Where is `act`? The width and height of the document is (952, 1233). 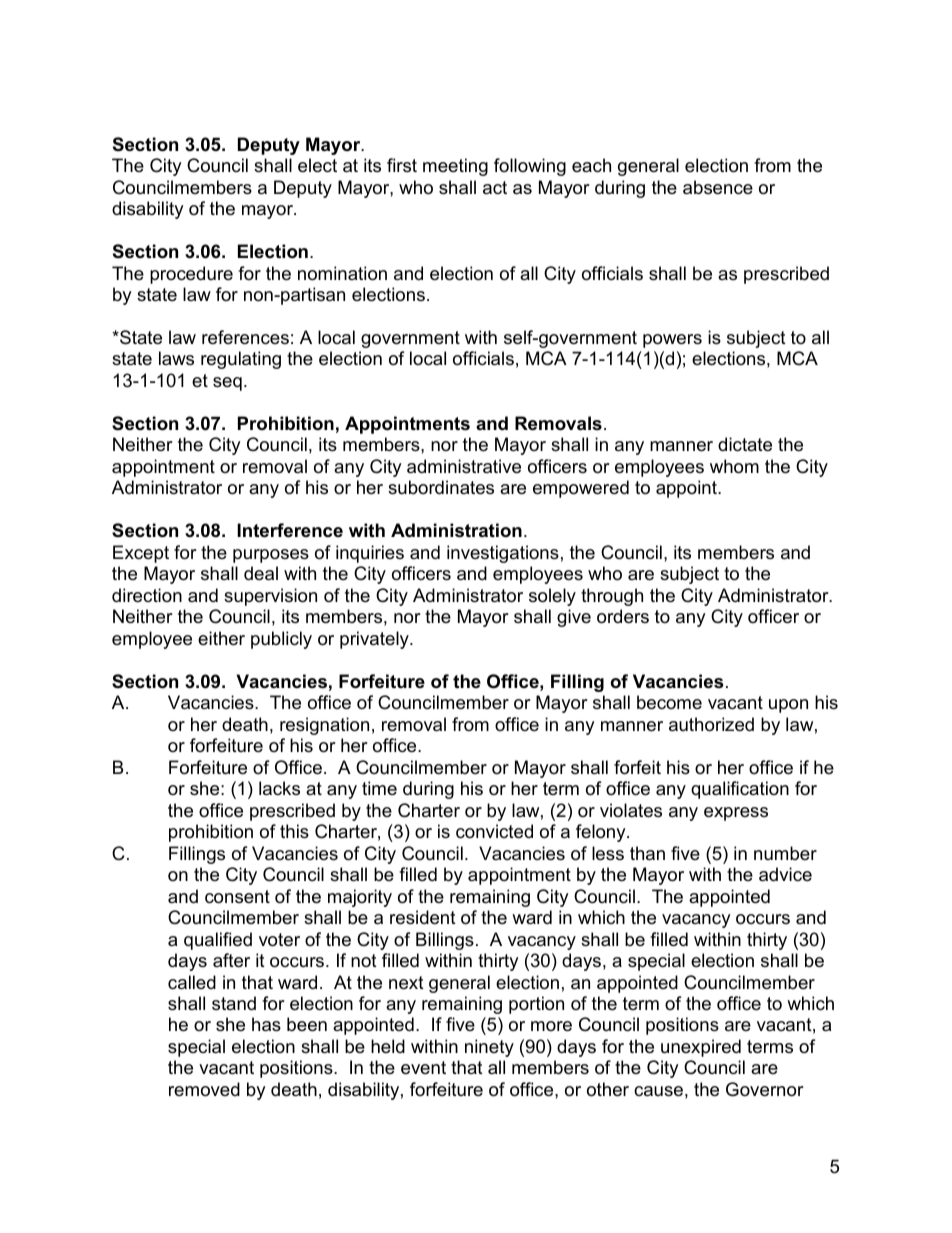
act is located at coordinates (495, 187).
